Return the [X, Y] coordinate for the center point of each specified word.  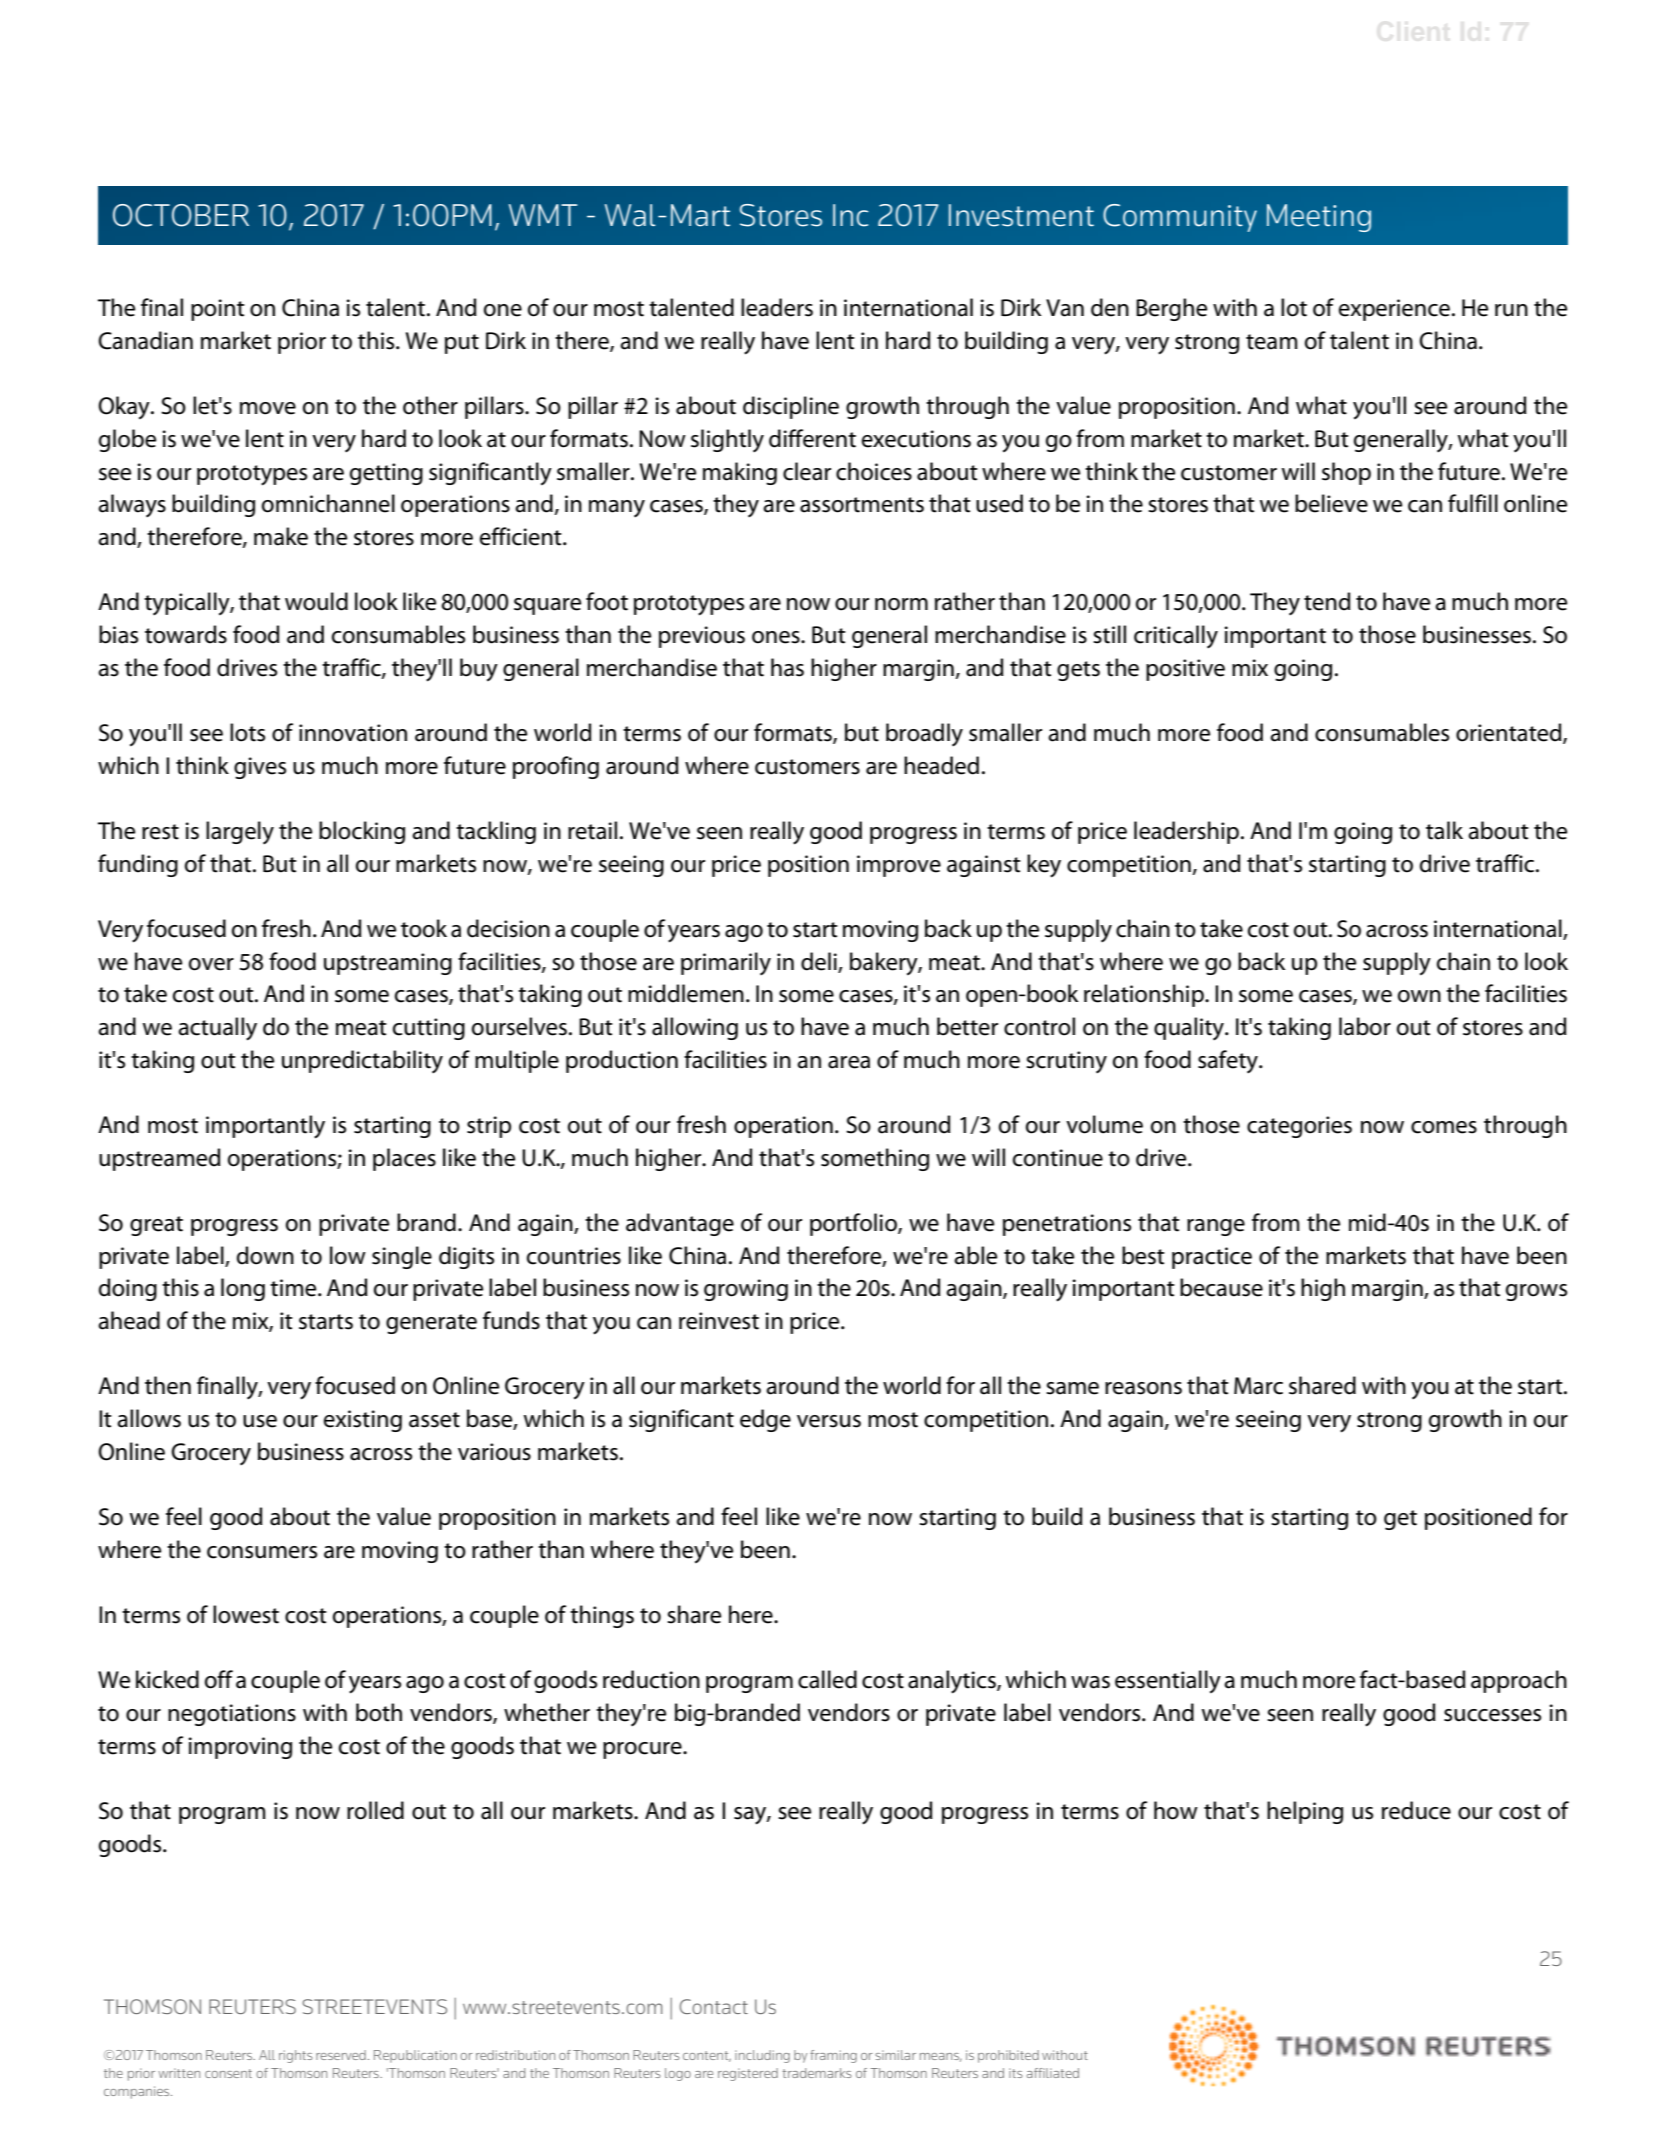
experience [1394, 310]
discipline [791, 407]
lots [247, 732]
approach [1519, 1681]
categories [1299, 1127]
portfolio [854, 1224]
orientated [1510, 733]
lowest [246, 1614]
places [404, 1159]
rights [296, 2056]
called [827, 1679]
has [787, 667]
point [218, 310]
